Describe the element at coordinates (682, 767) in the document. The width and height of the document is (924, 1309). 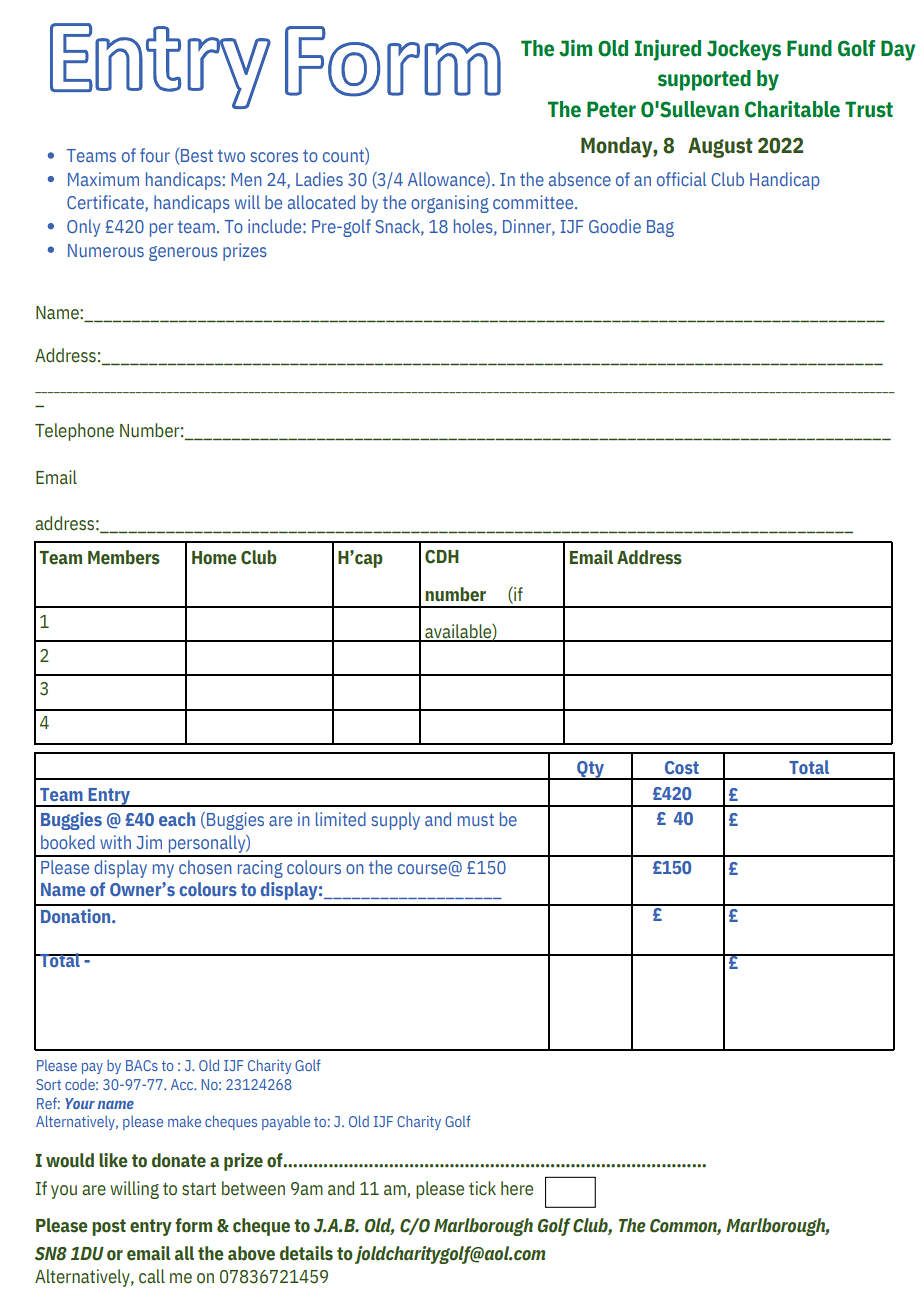
I see `Cost` at that location.
